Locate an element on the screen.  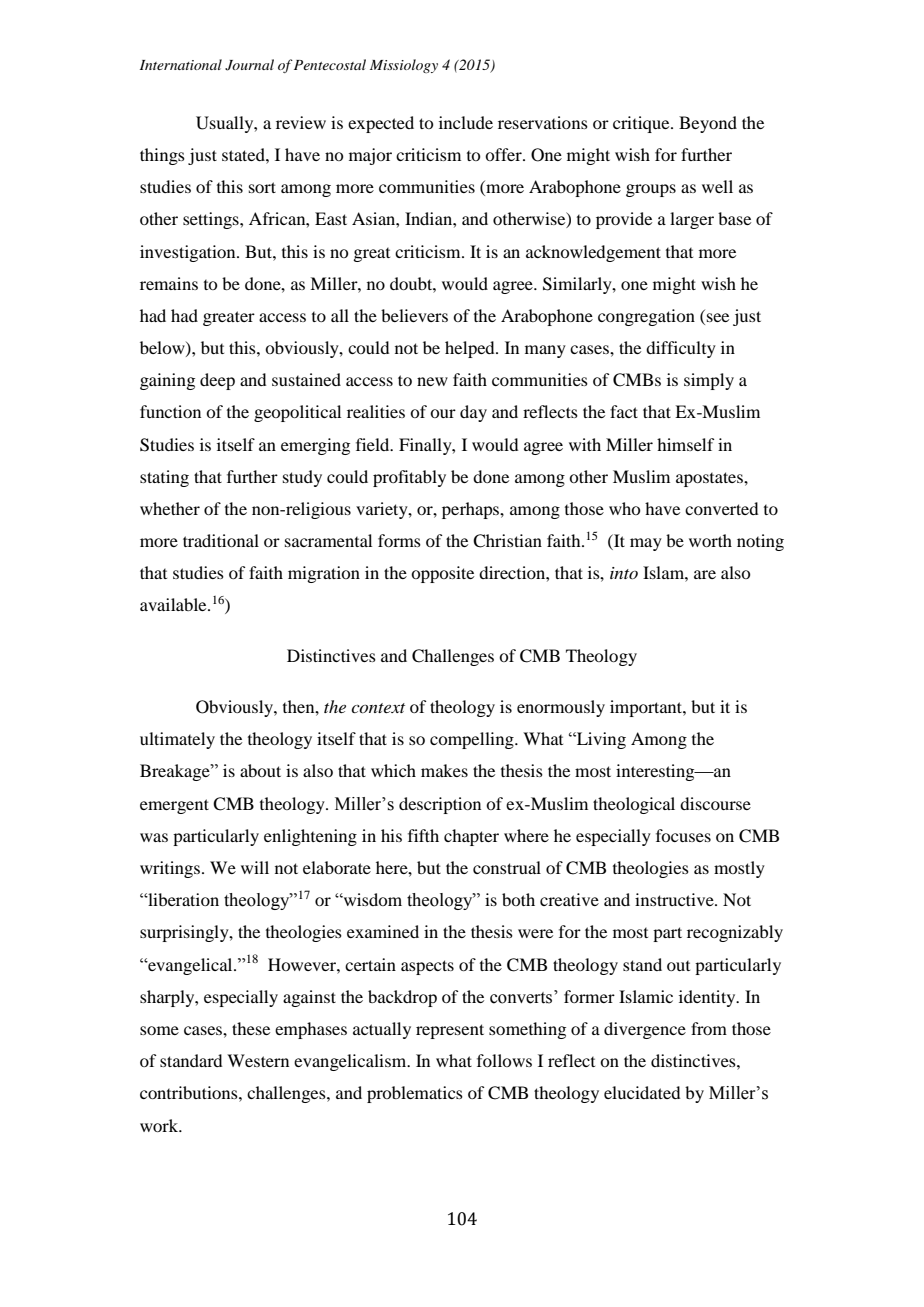
traditional is located at coordinates (221, 540).
